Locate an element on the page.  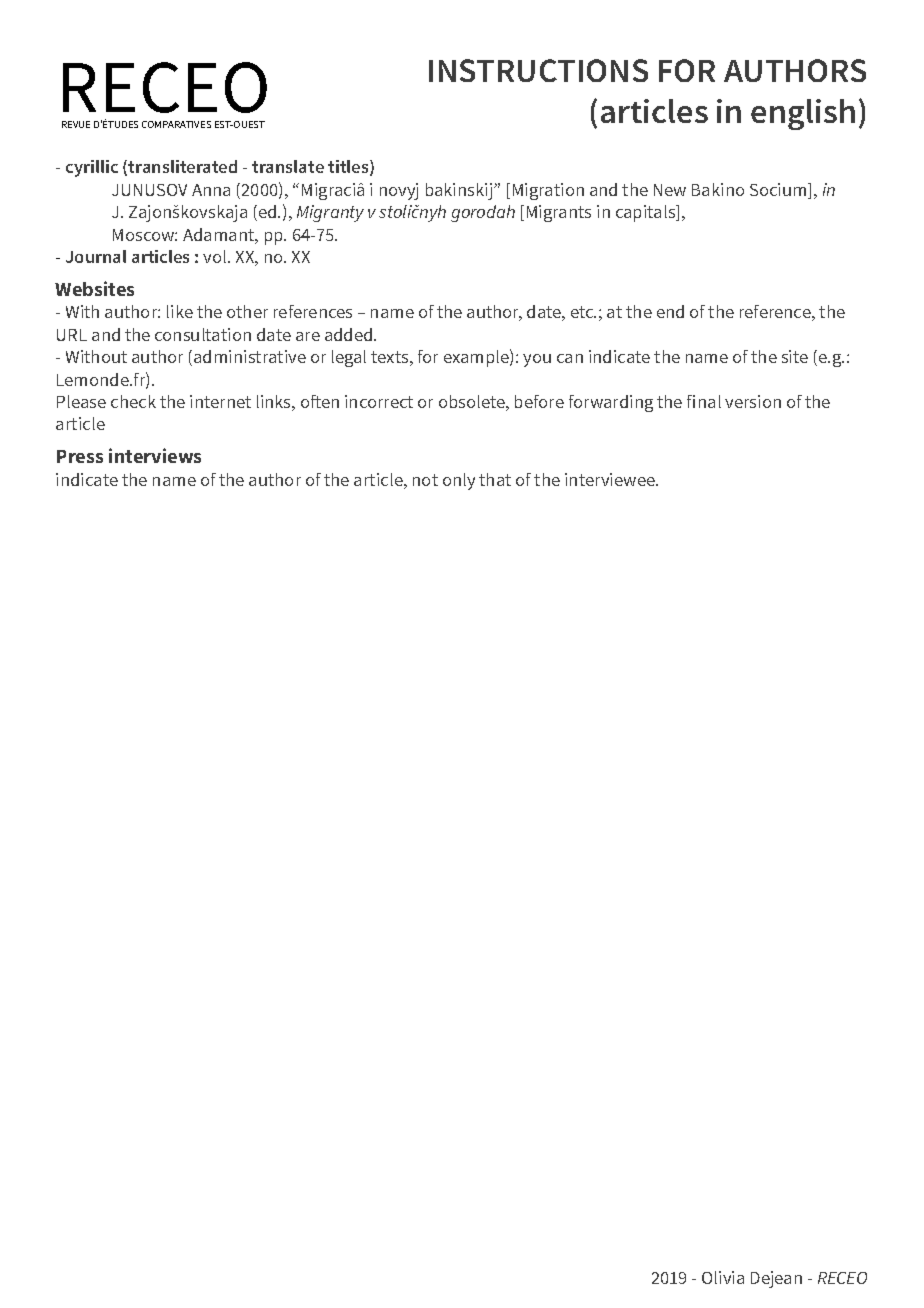
COMPARATIVES is located at coordinates (176, 124).
